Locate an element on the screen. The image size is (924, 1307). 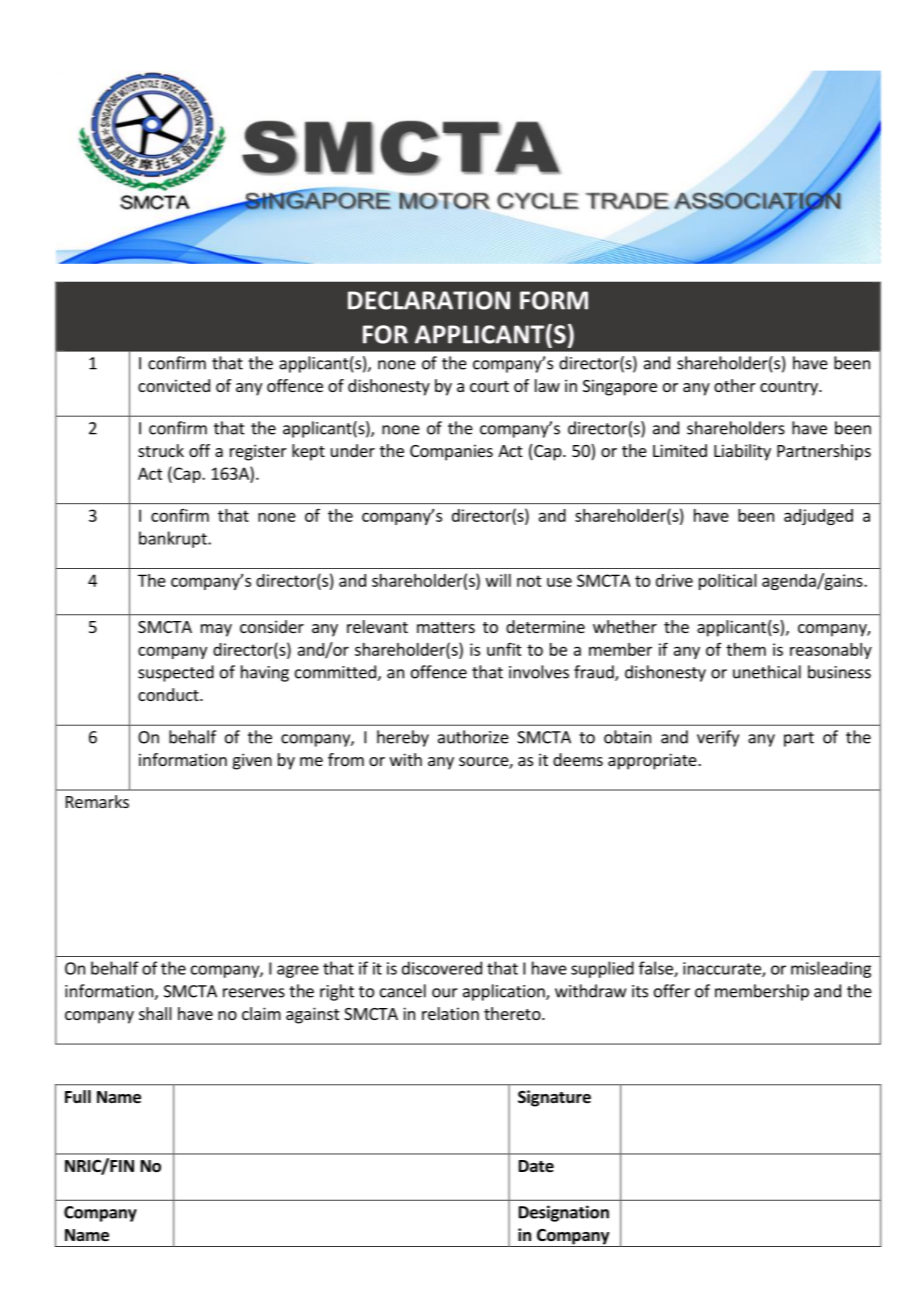
inaccurate is located at coordinates (723, 969).
